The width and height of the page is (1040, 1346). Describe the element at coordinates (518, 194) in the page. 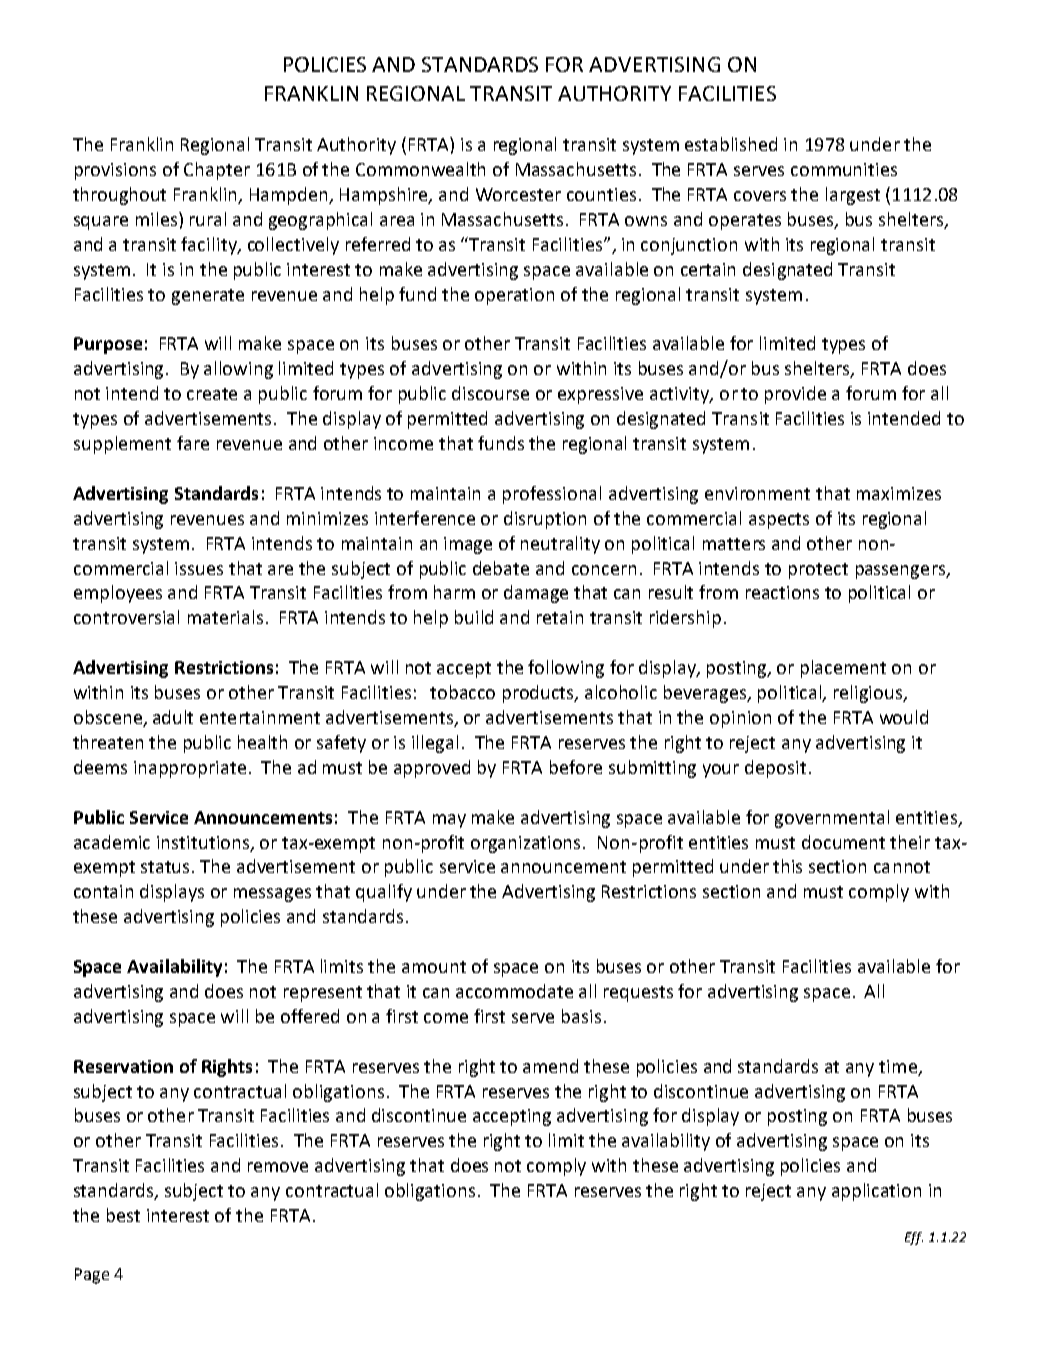

I see `Worcester` at that location.
